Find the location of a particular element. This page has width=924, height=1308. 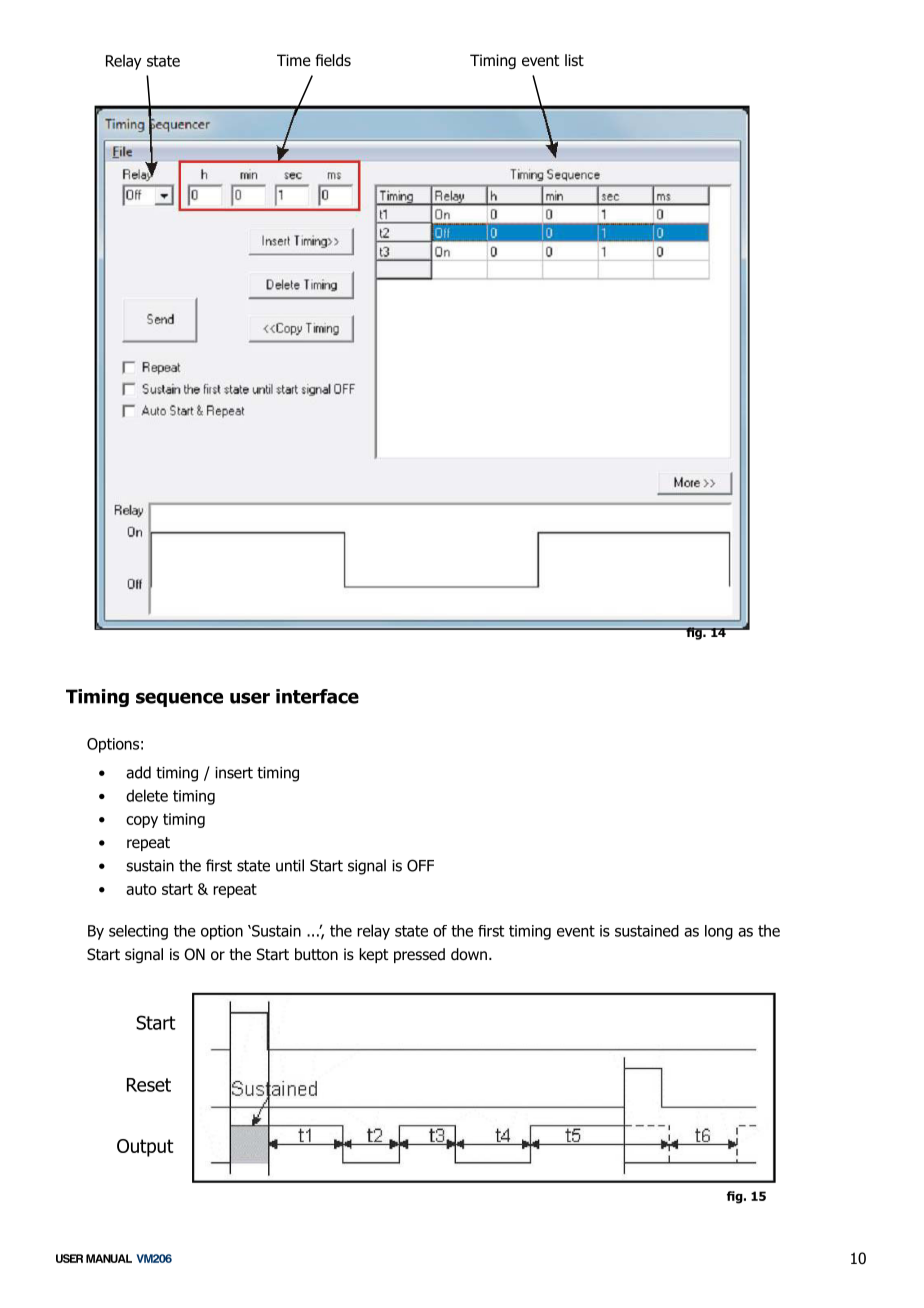

copy is located at coordinates (142, 822).
